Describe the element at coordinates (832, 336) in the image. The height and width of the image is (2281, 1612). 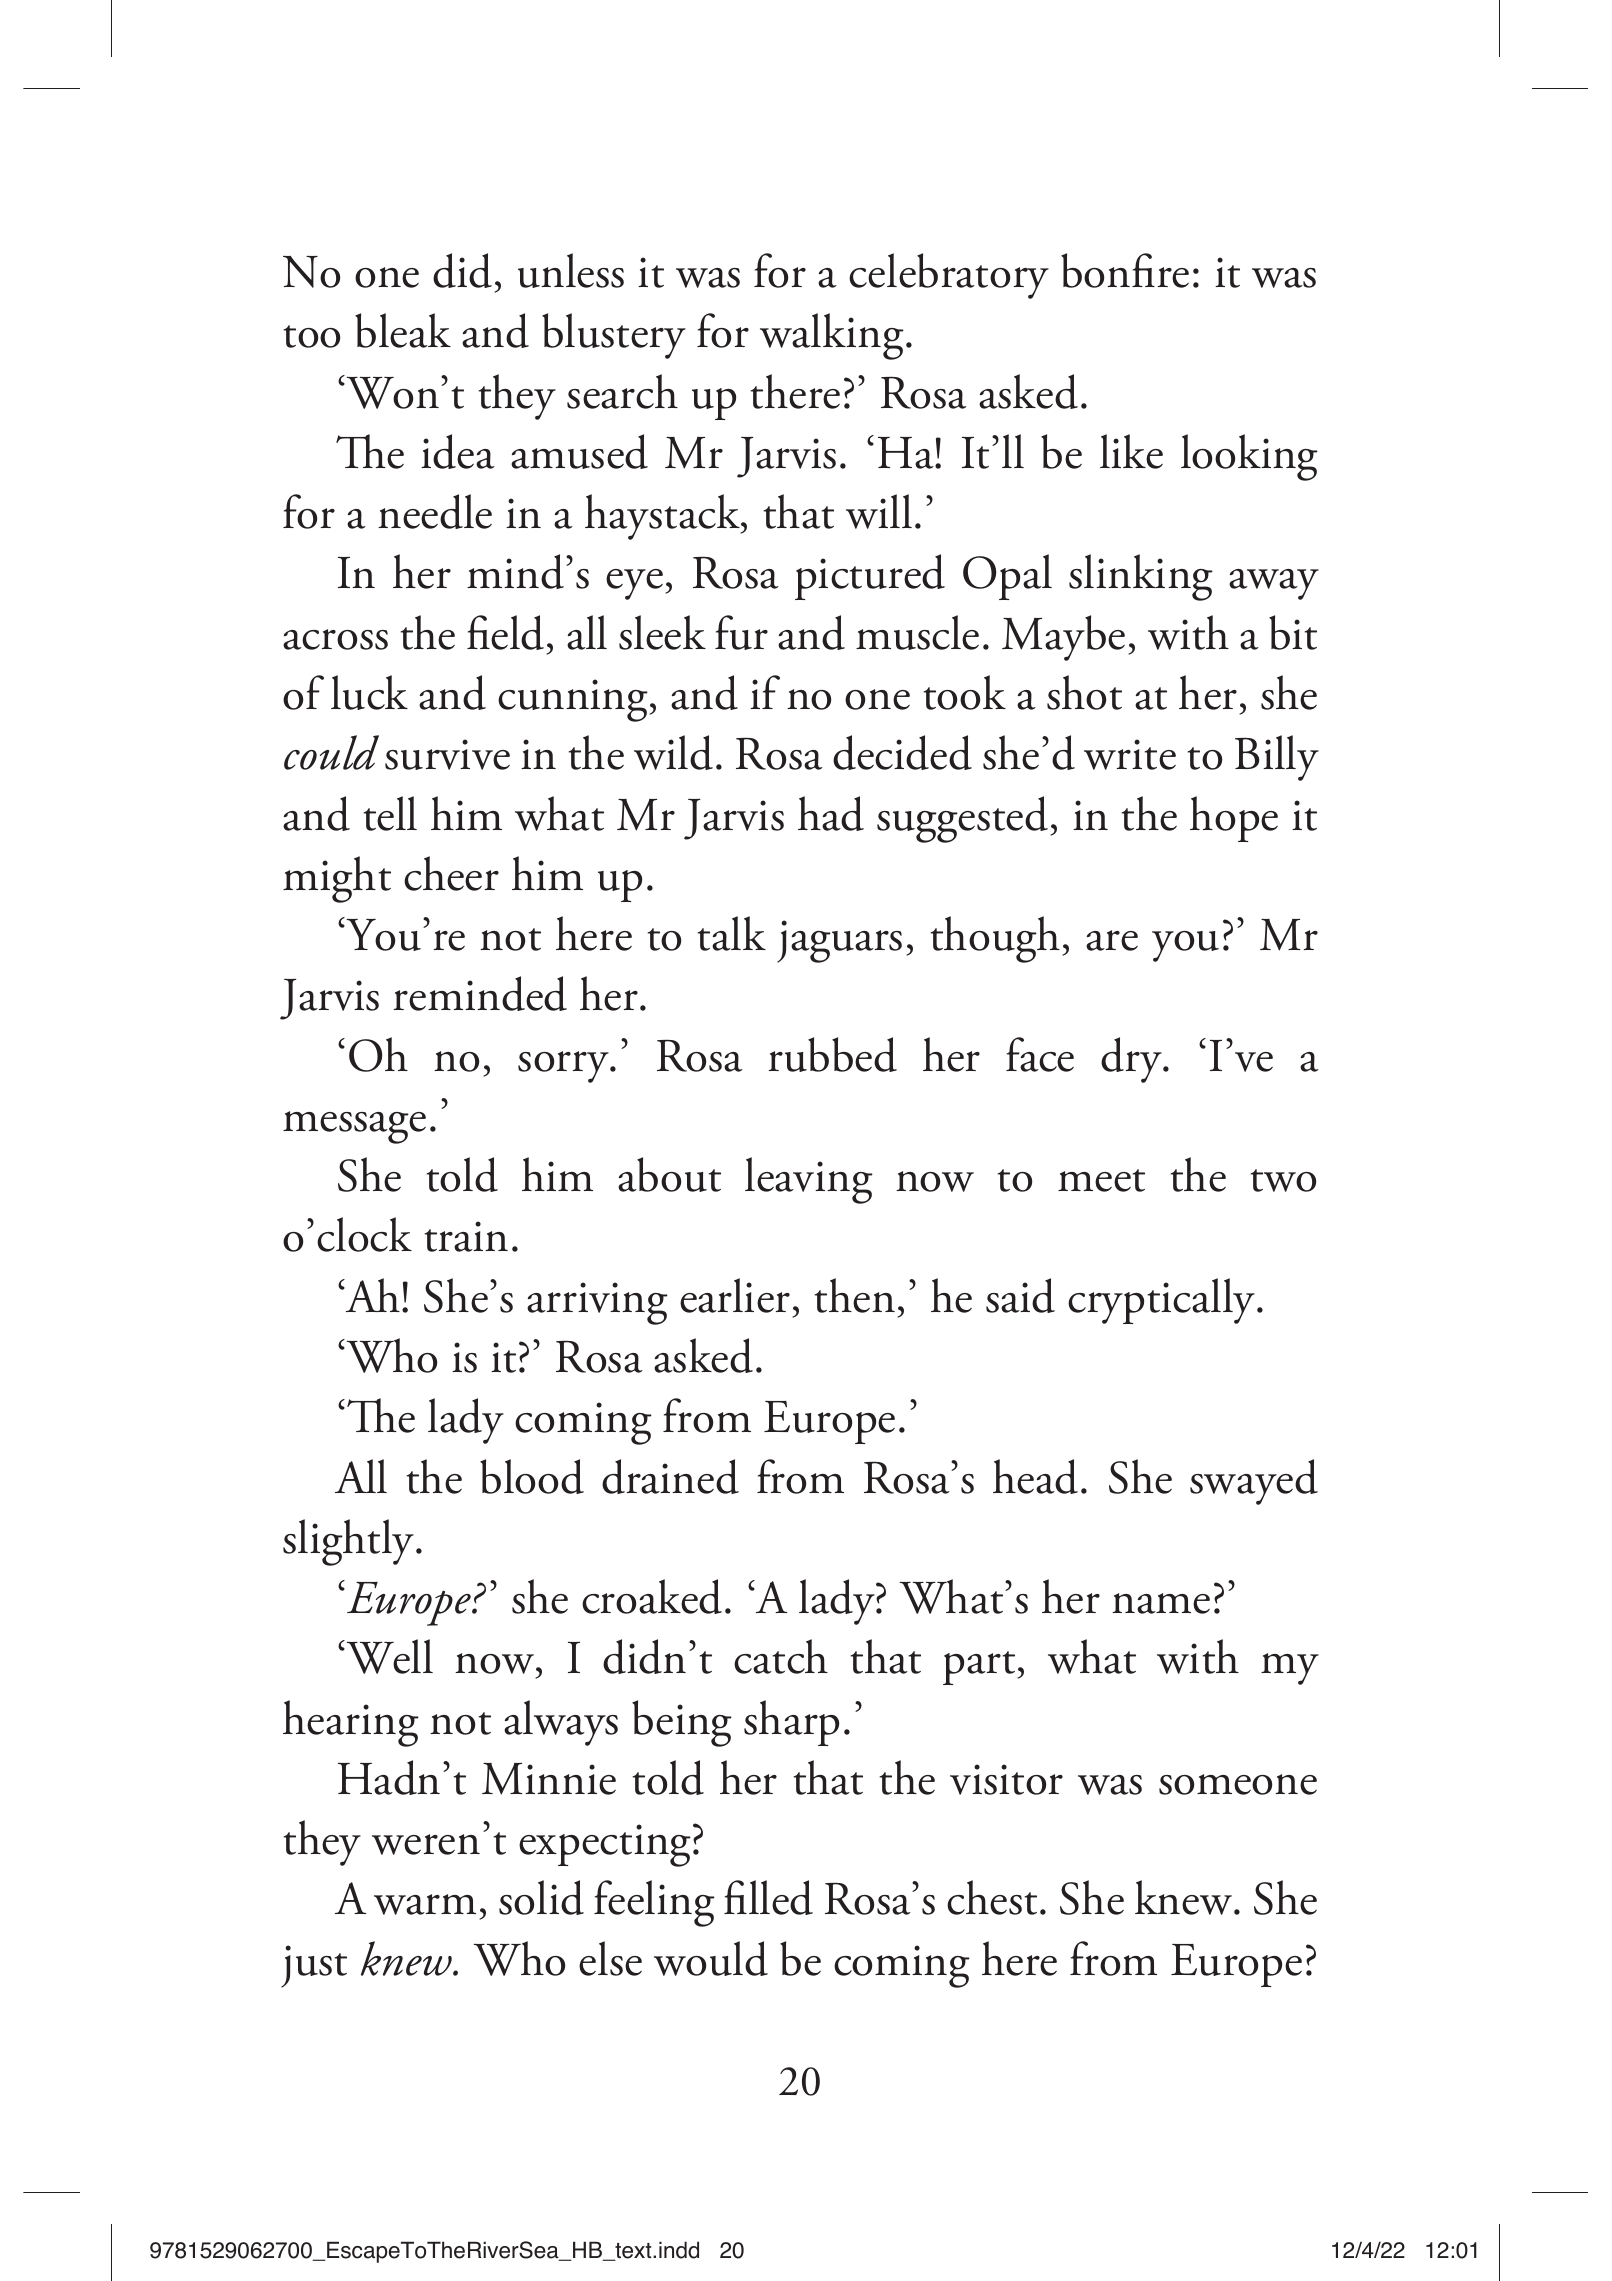
I see `walking` at that location.
